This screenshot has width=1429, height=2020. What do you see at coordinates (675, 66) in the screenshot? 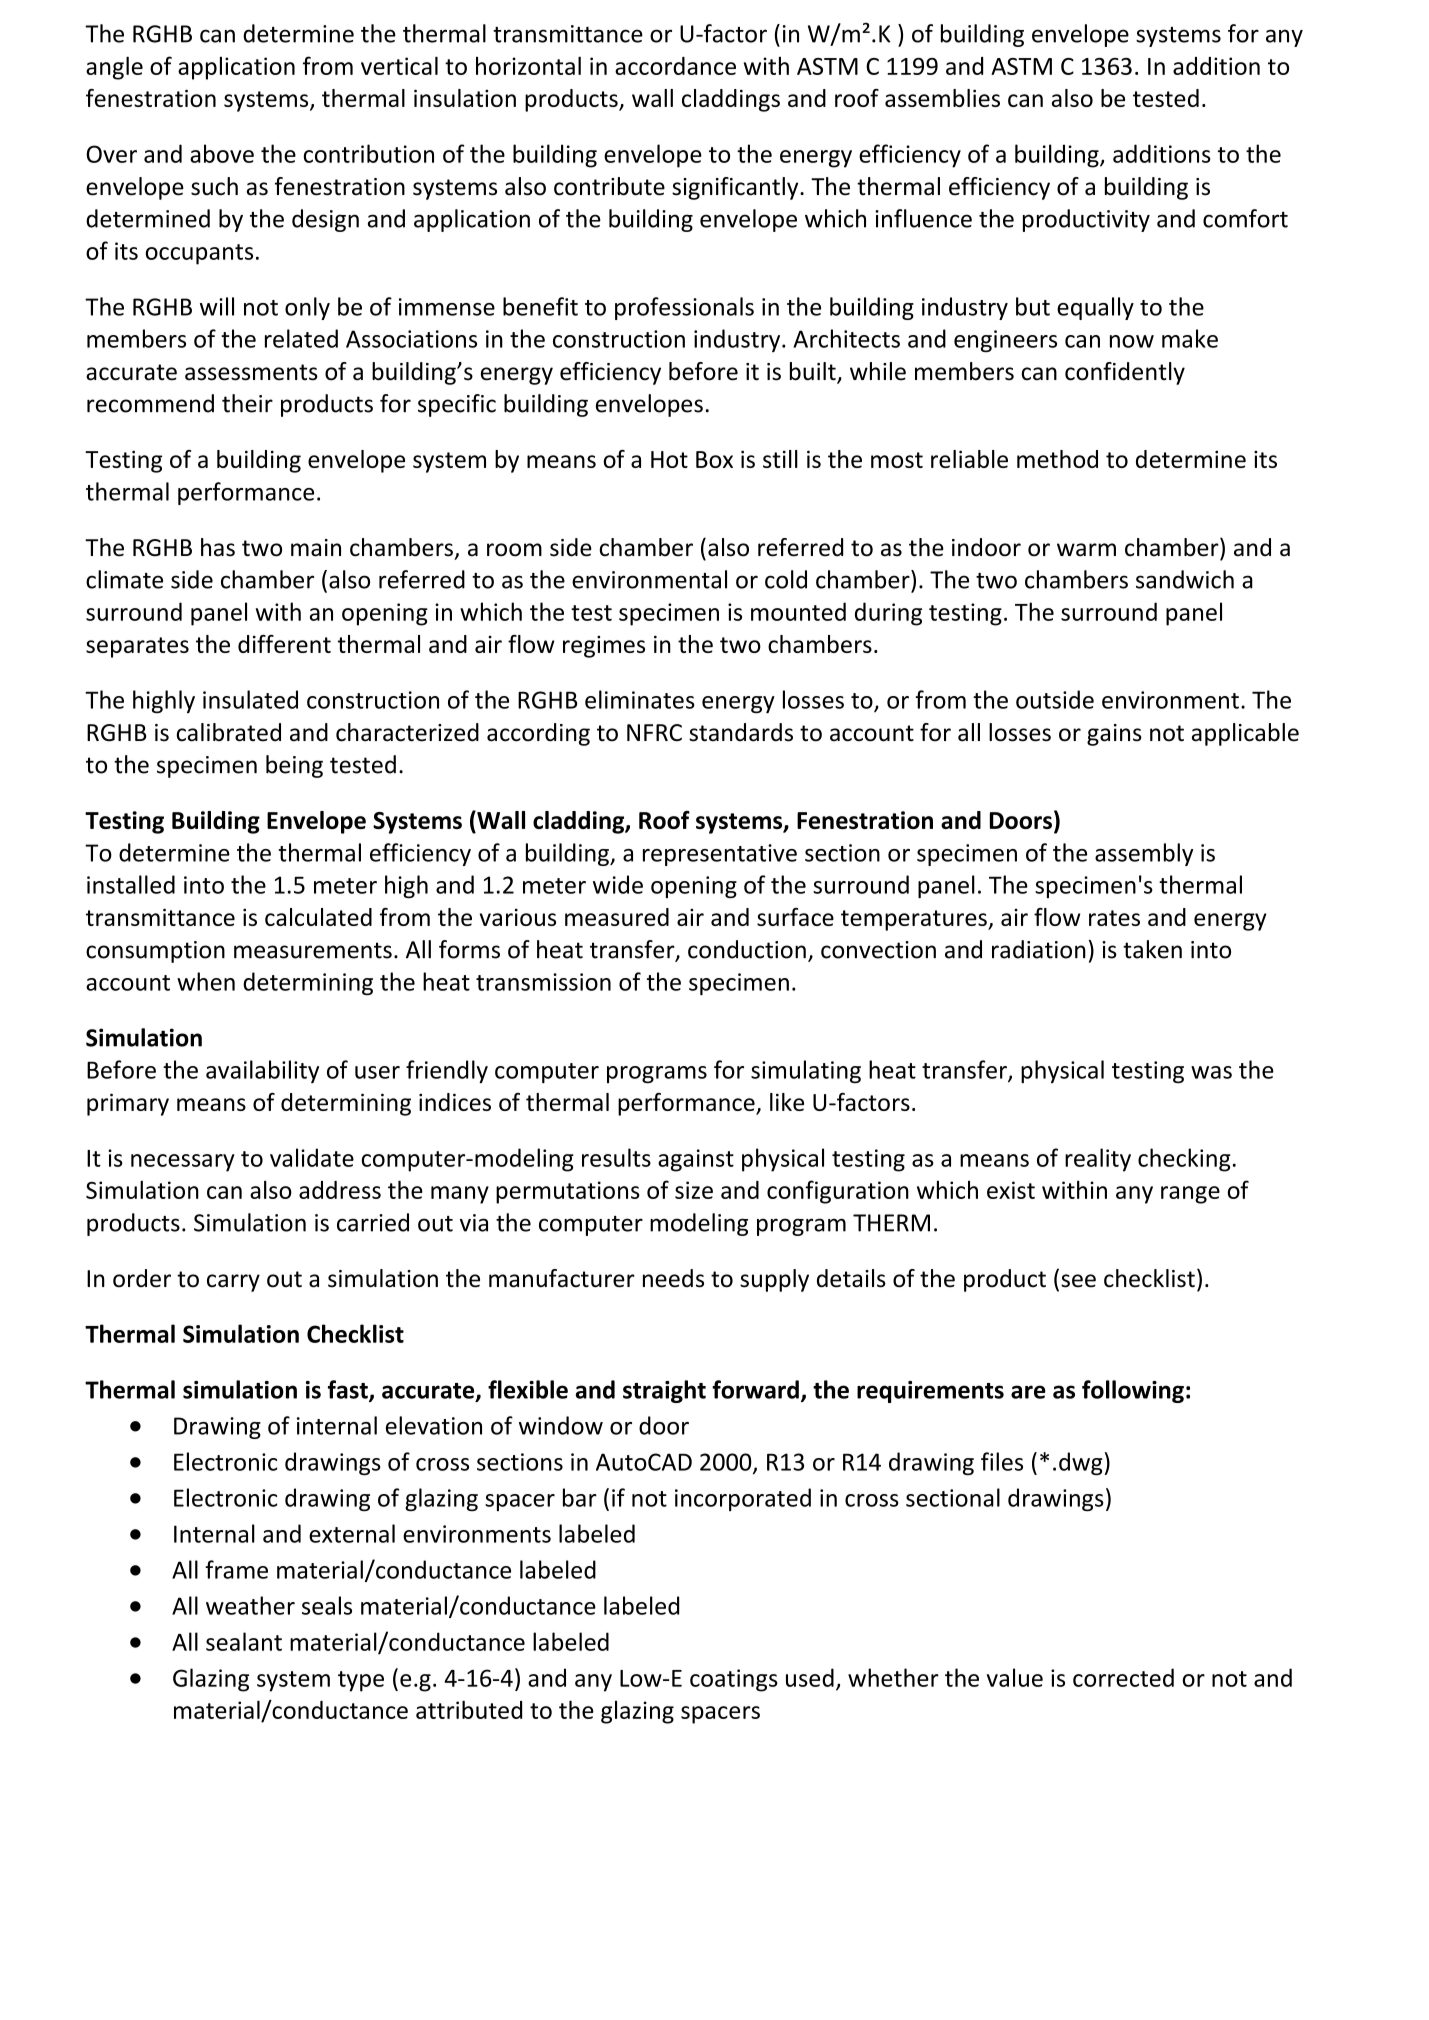
I see `accordance` at bounding box center [675, 66].
